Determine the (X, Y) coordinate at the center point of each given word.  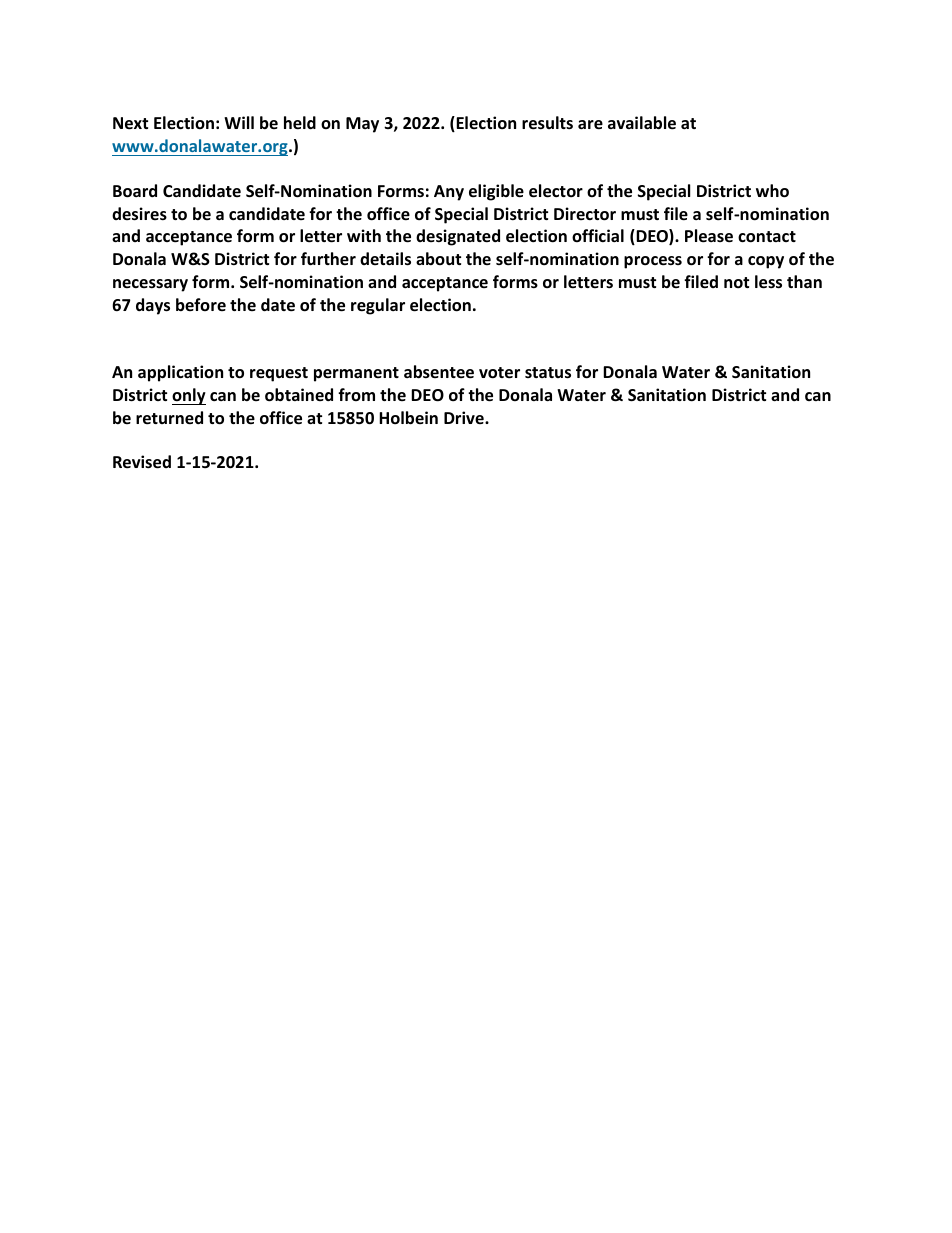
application (180, 373)
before (201, 304)
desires (139, 214)
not (736, 283)
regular (378, 306)
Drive (465, 417)
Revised (142, 462)
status (548, 373)
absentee (439, 372)
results (547, 123)
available (642, 123)
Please (709, 236)
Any (449, 193)
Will (239, 122)
